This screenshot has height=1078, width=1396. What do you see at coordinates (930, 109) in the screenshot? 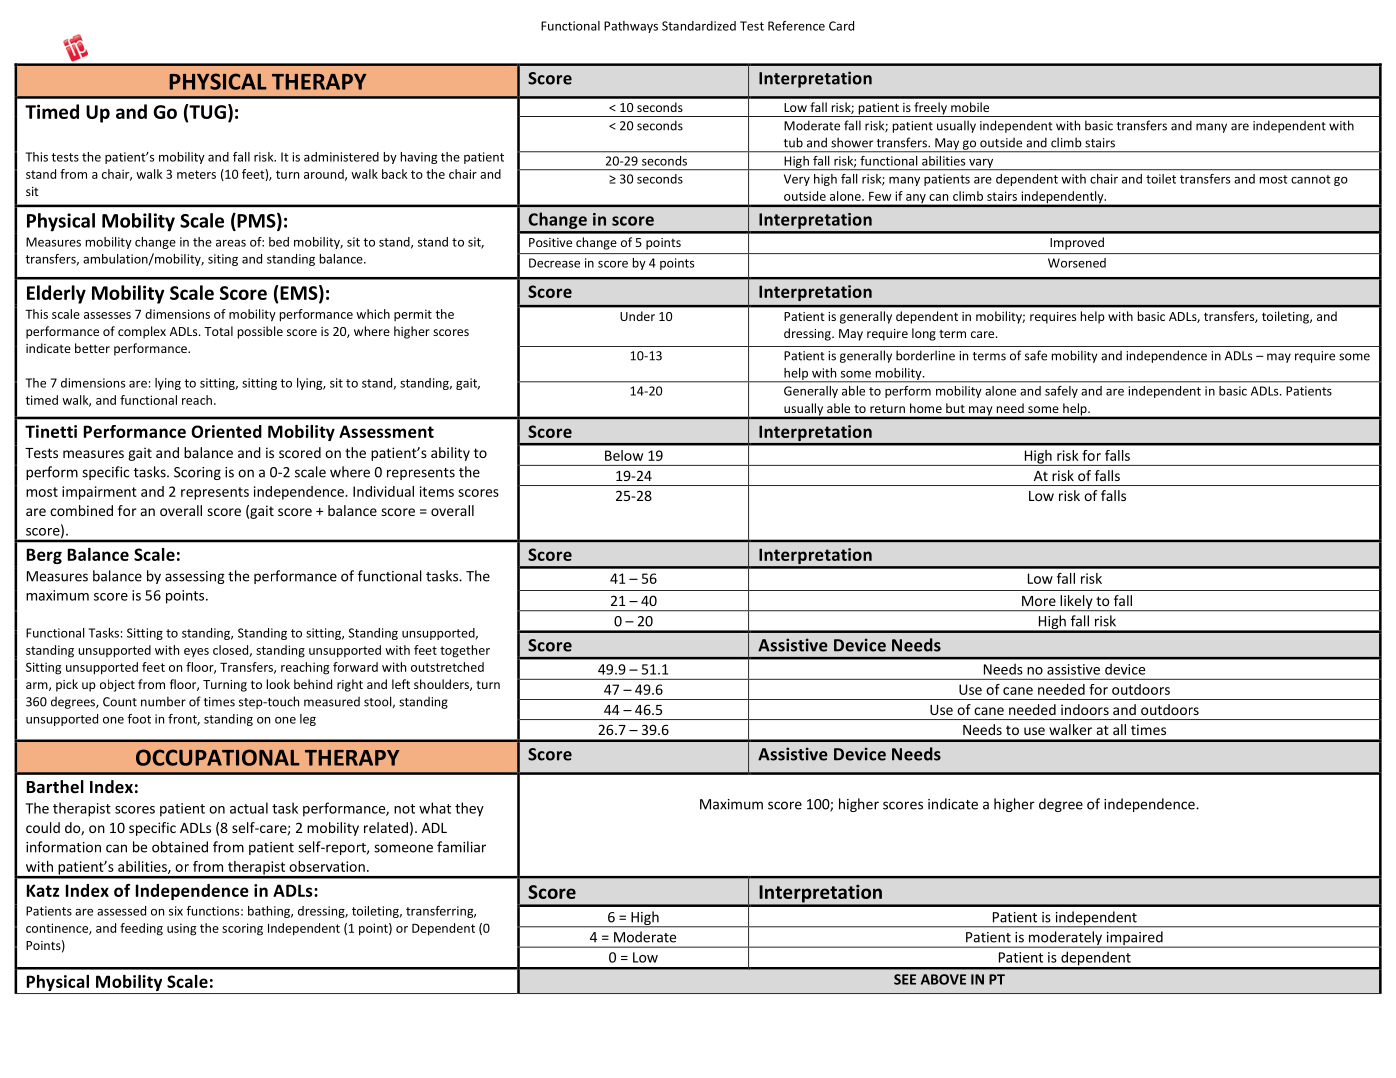
I see `freely` at bounding box center [930, 109].
